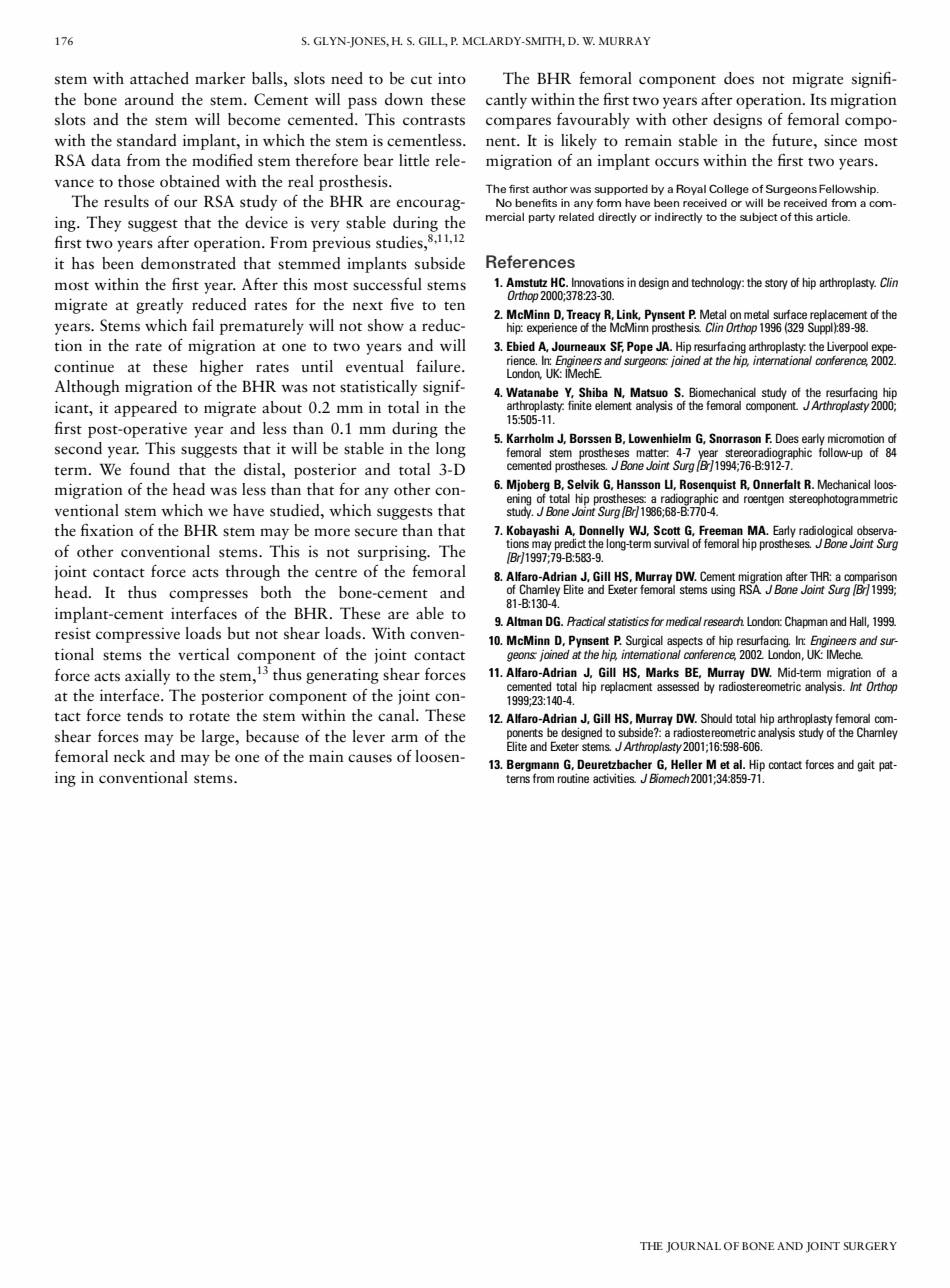 The image size is (950, 1288). I want to click on Heller, so click(687, 764).
